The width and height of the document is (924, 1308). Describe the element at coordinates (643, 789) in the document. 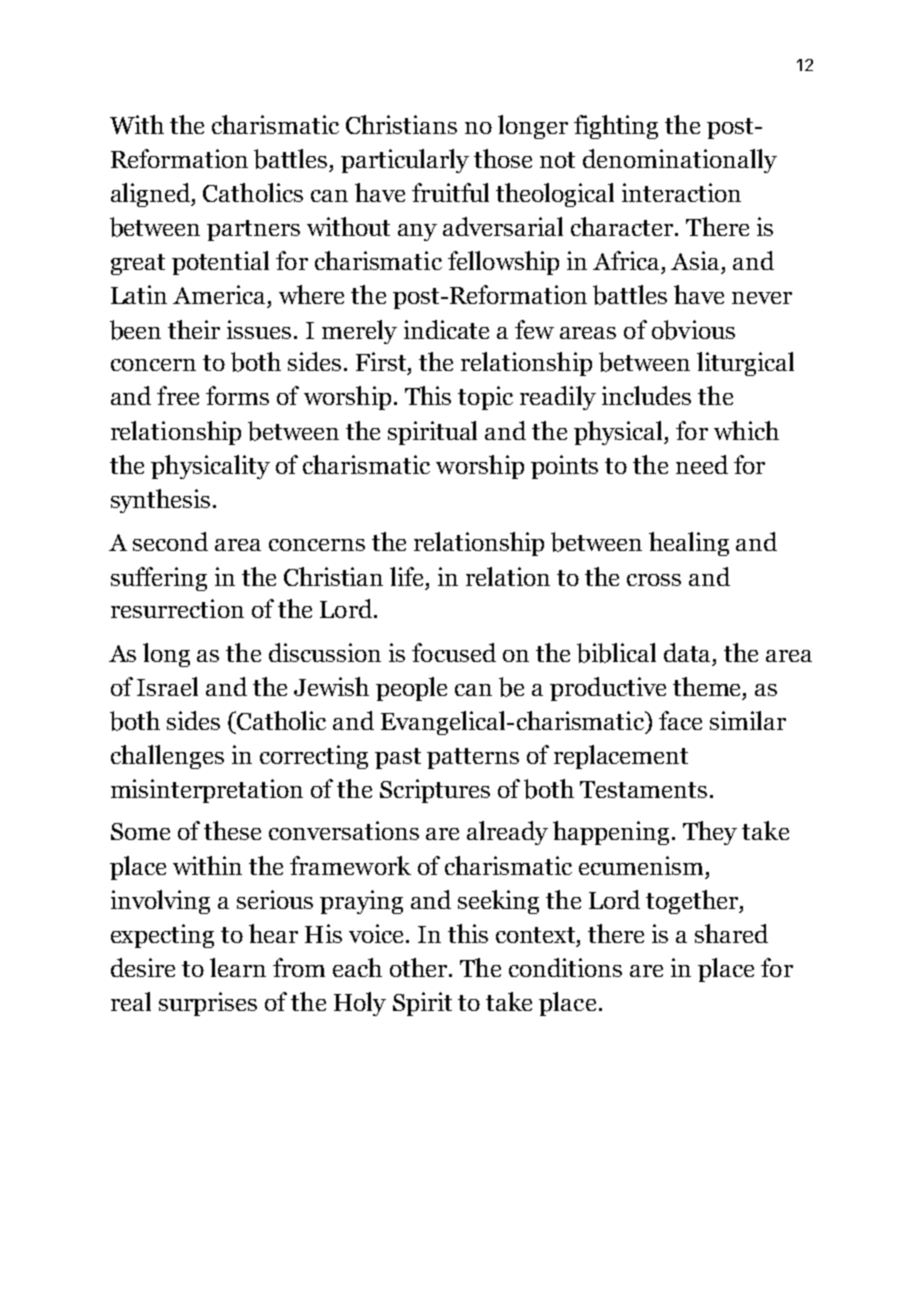

I see `Testaments` at that location.
